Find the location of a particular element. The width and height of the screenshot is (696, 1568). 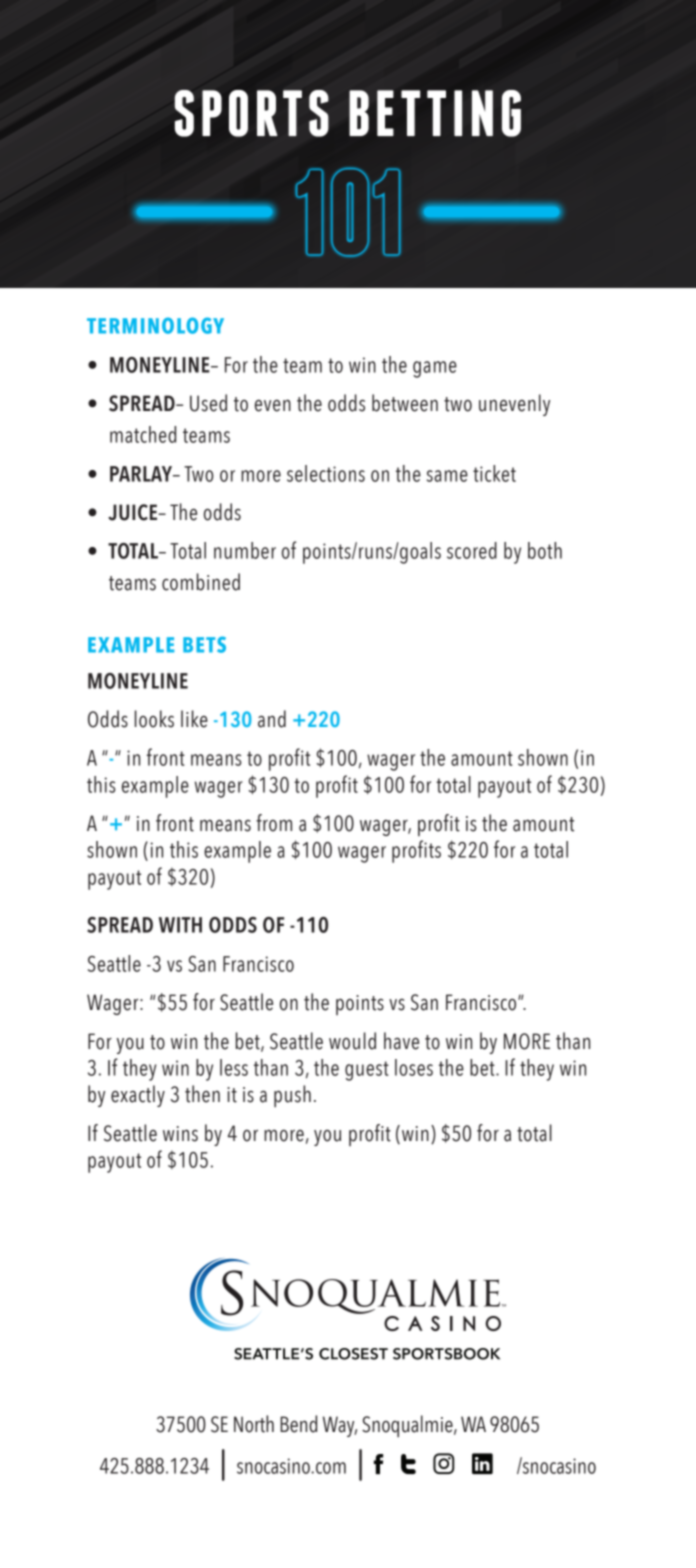

like is located at coordinates (194, 719).
